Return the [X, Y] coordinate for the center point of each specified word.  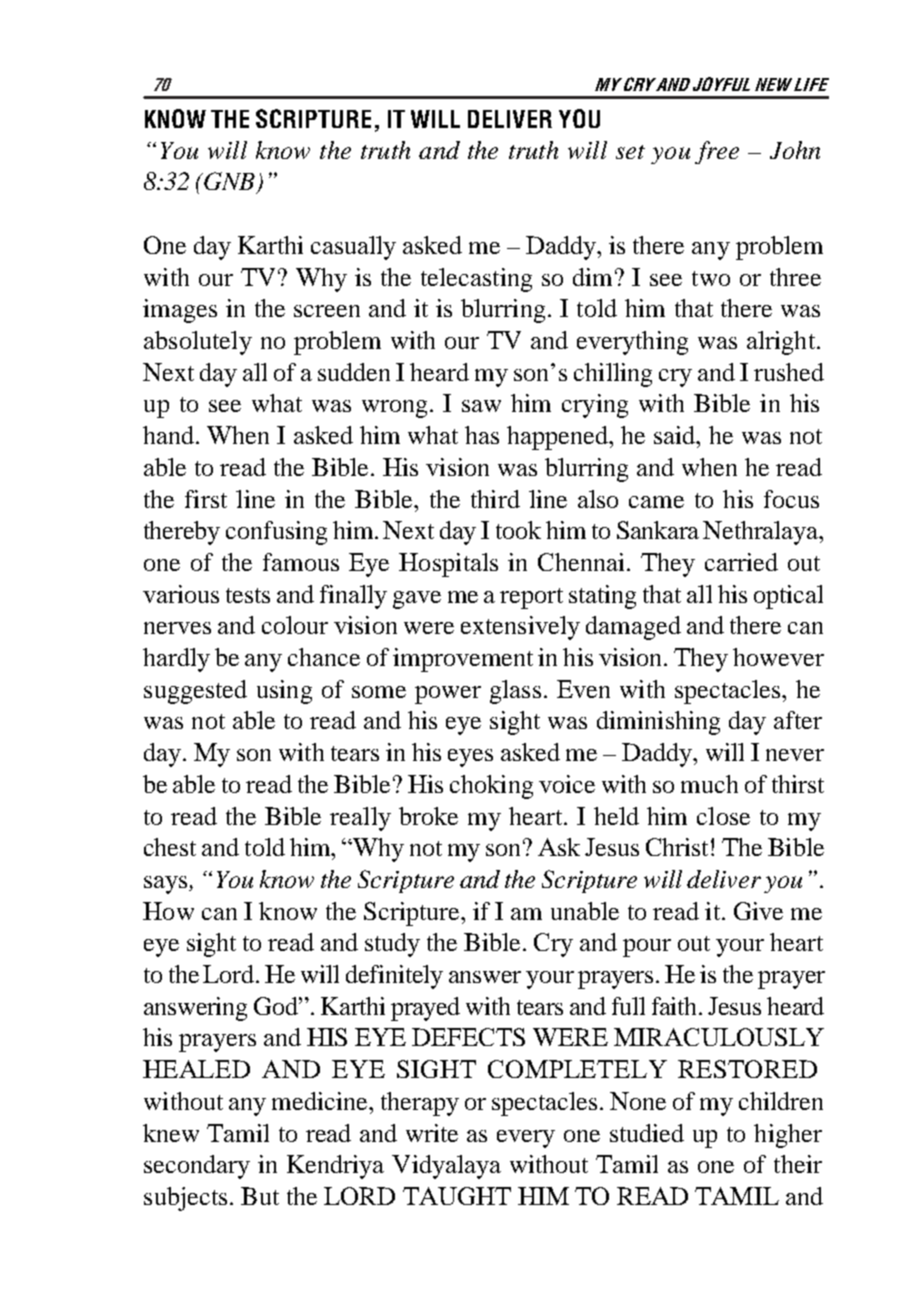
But [260, 1196]
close [723, 816]
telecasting [476, 280]
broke [428, 816]
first [206, 499]
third [495, 499]
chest [170, 847]
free [717, 152]
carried [741, 562]
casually [353, 248]
